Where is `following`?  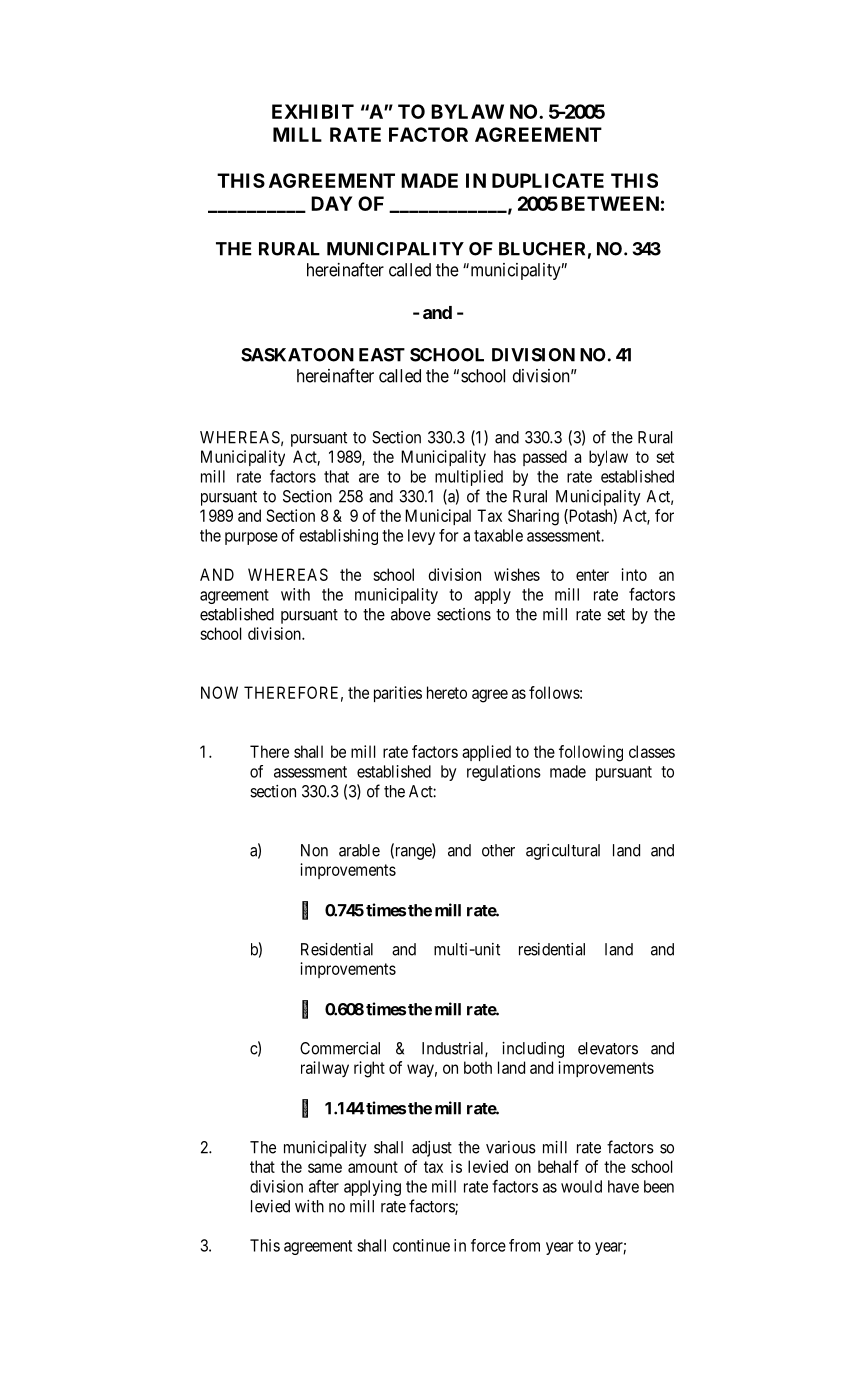 following is located at coordinates (591, 753).
